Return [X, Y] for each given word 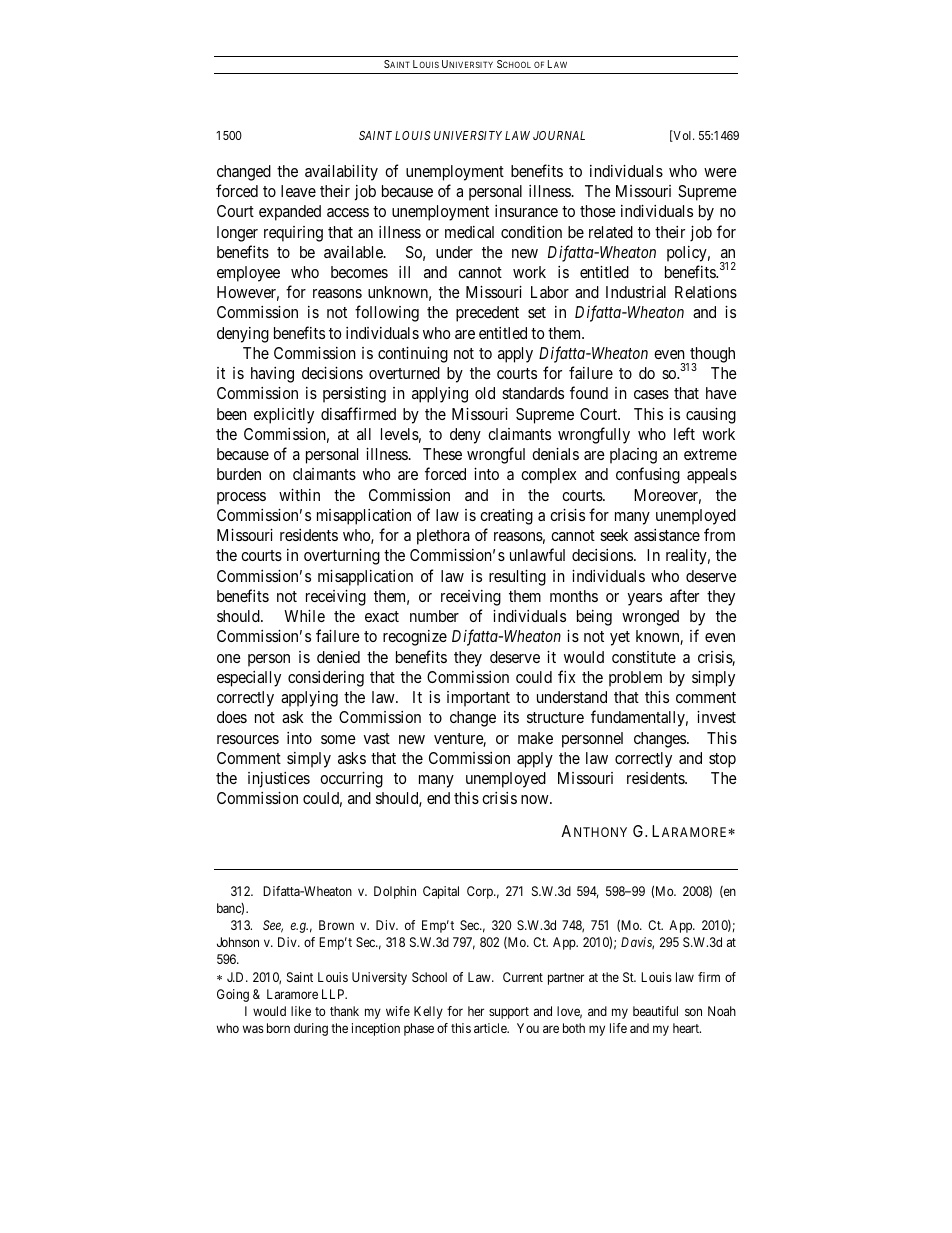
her [476, 1011]
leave [298, 191]
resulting [517, 578]
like [301, 1011]
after [684, 595]
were [720, 172]
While [304, 616]
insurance [526, 211]
